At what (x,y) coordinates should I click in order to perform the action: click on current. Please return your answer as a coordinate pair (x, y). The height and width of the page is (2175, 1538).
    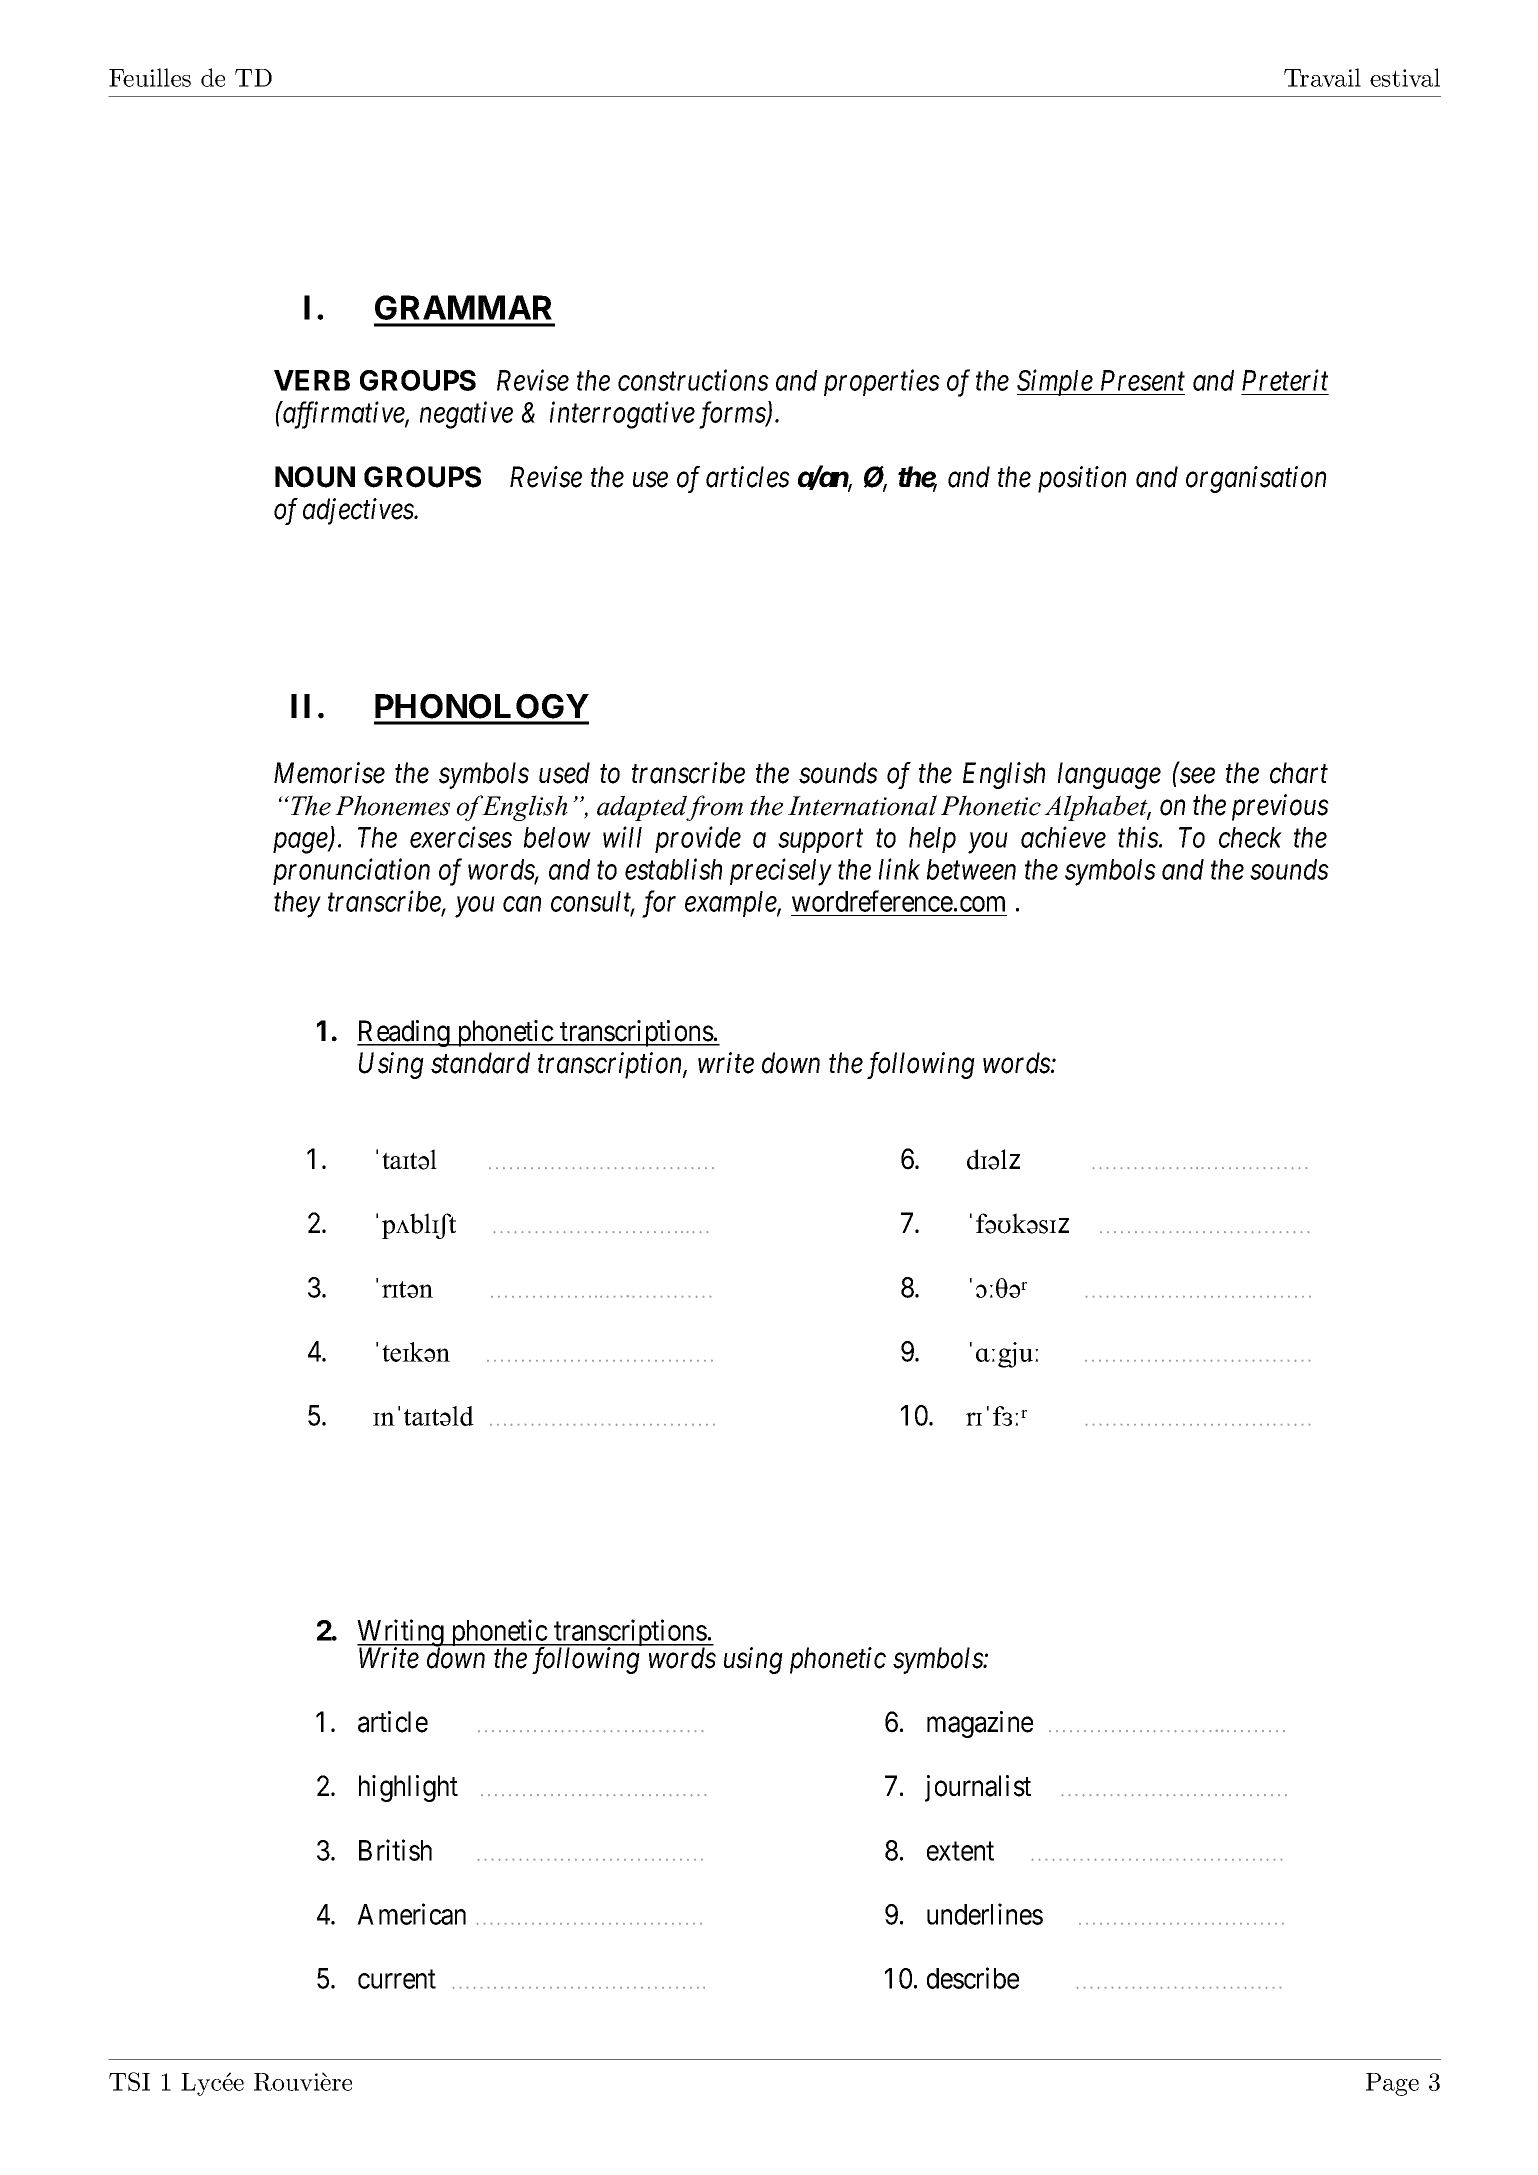
    Looking at the image, I should click on (397, 1979).
